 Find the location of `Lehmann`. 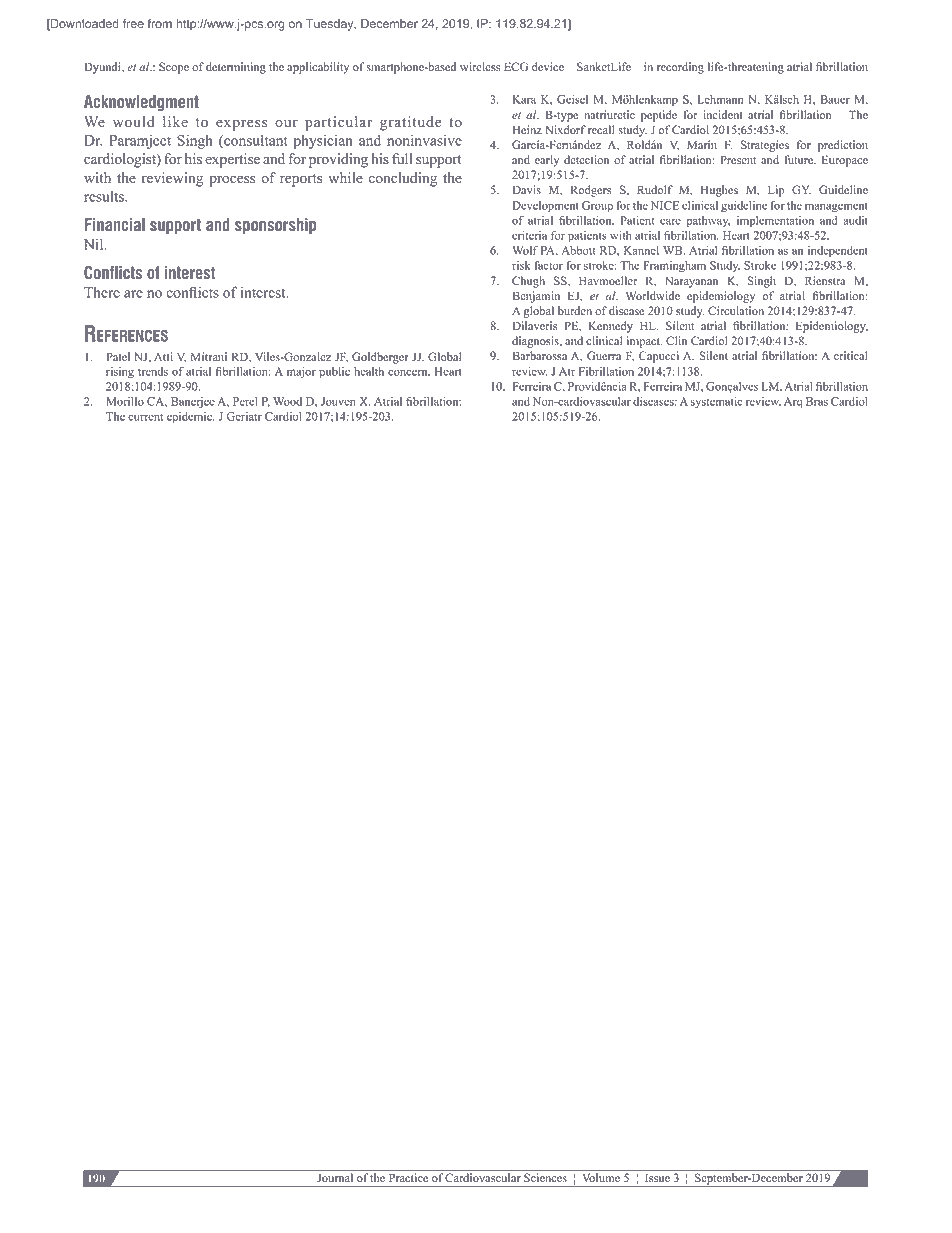

Lehmann is located at coordinates (720, 99).
